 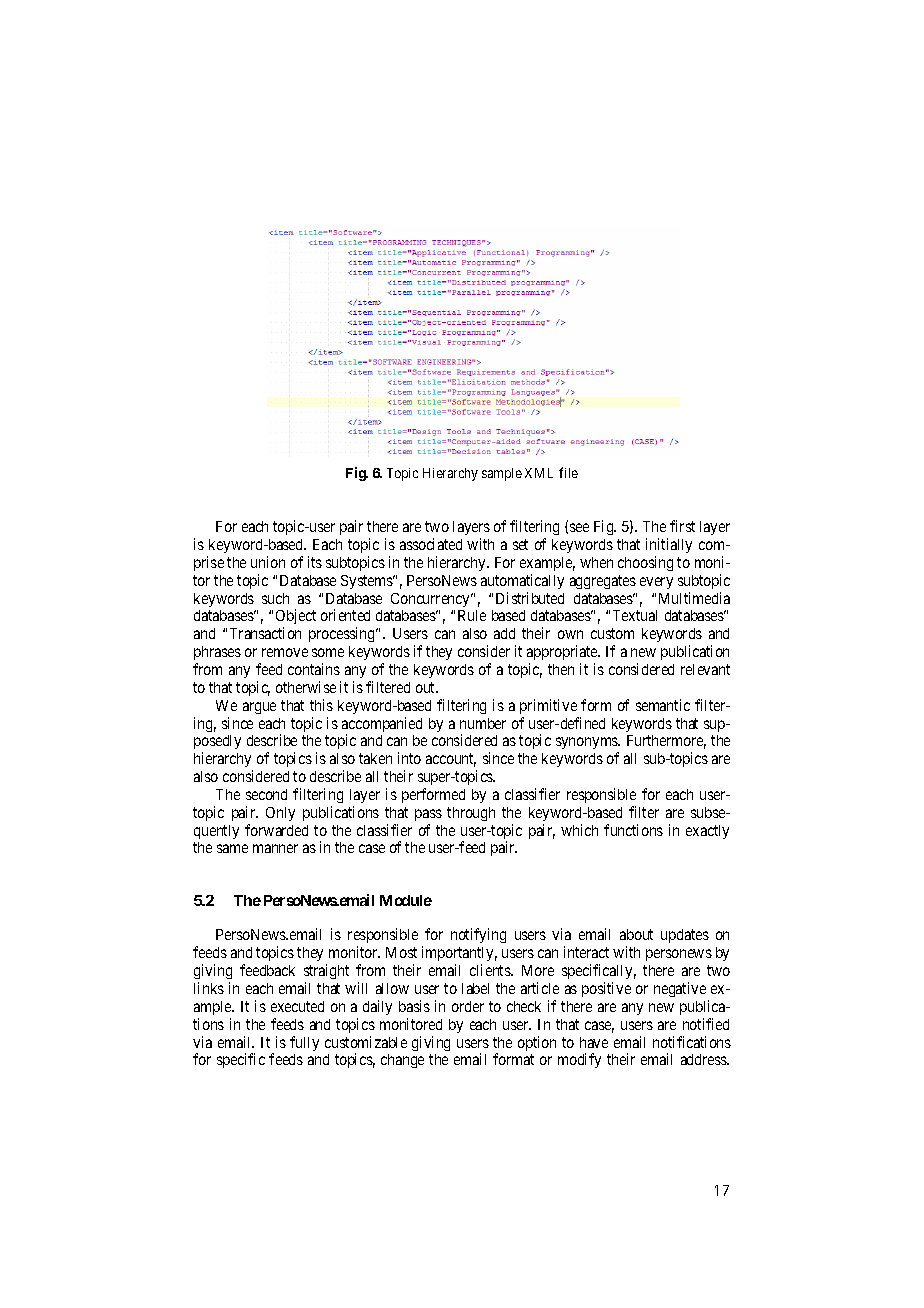 What do you see at coordinates (539, 473) in the screenshot?
I see `XML` at bounding box center [539, 473].
